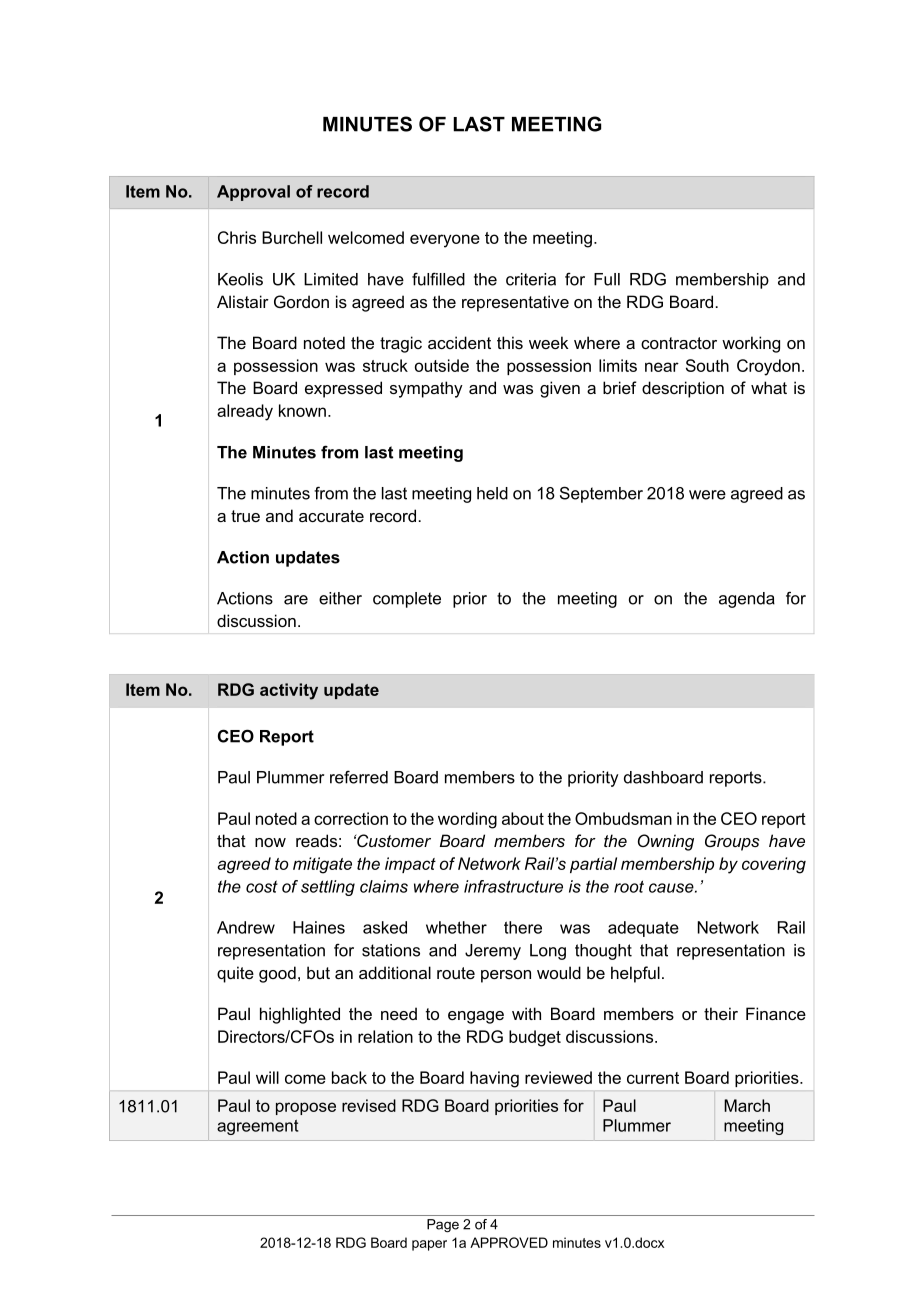 The height and width of the page is (1308, 924). I want to click on with, so click(526, 1013).
